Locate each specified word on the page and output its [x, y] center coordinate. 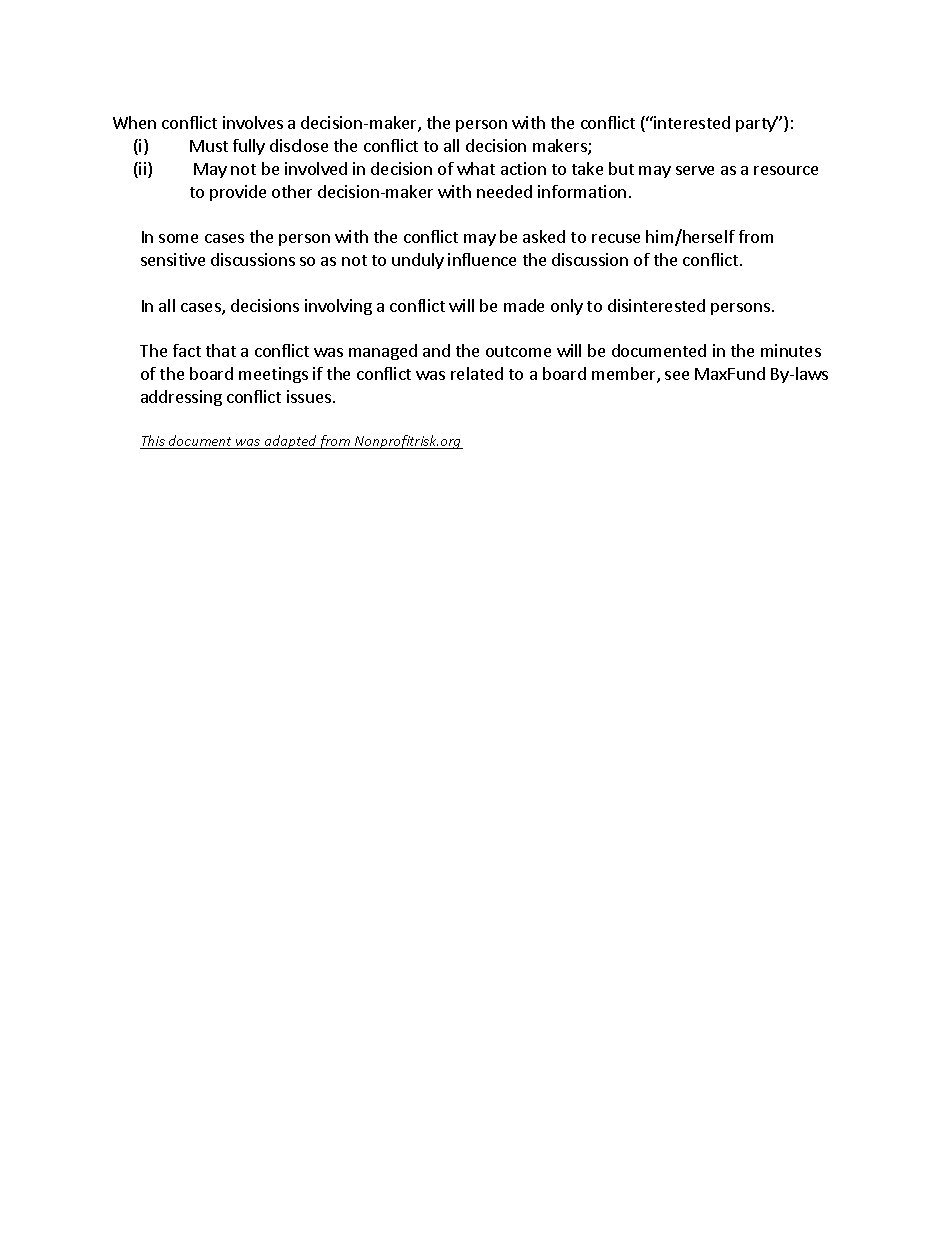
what [476, 168]
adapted [290, 442]
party [757, 124]
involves [253, 122]
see [677, 375]
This [153, 442]
